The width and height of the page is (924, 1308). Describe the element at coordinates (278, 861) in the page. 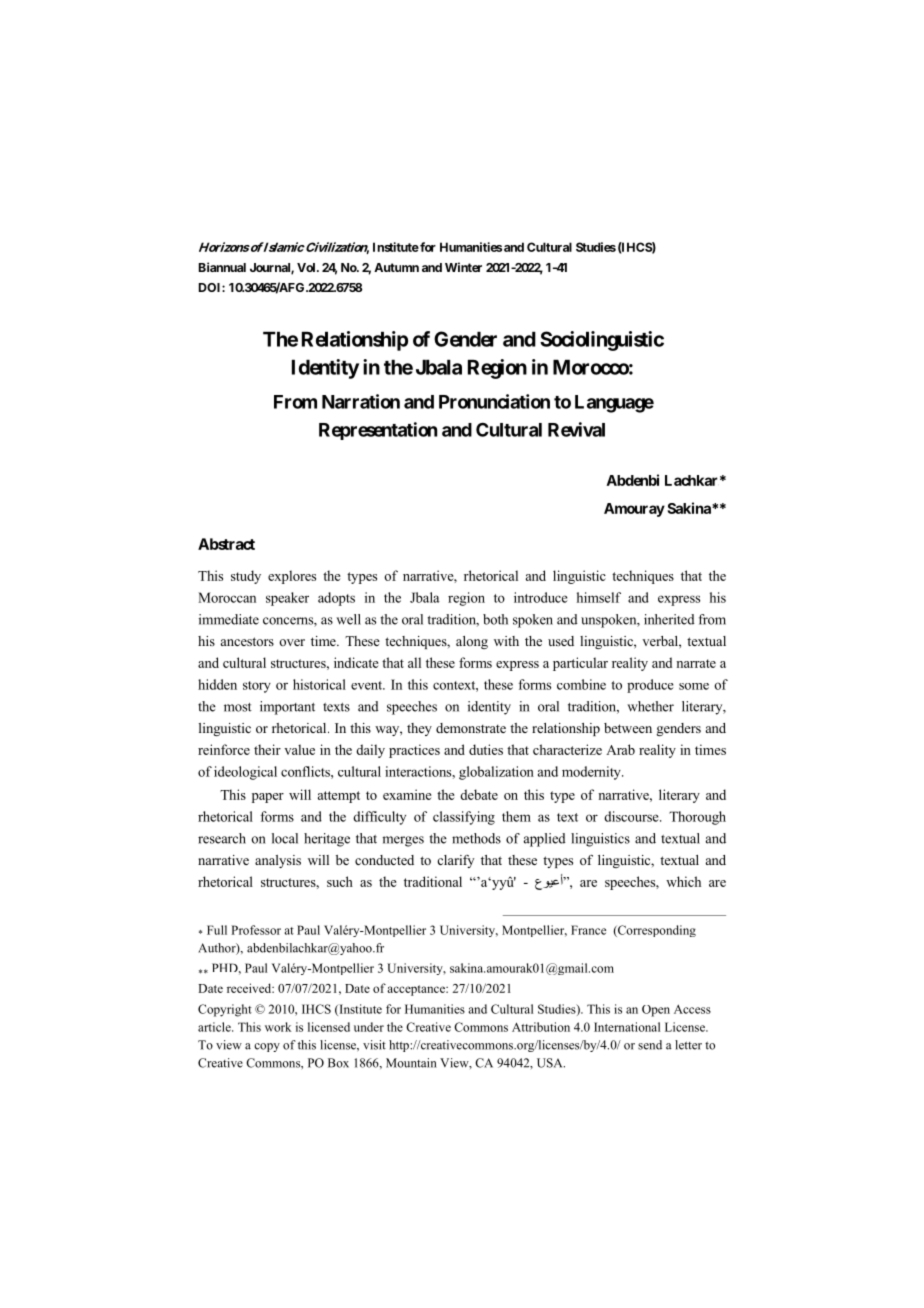

I see `analysis` at that location.
